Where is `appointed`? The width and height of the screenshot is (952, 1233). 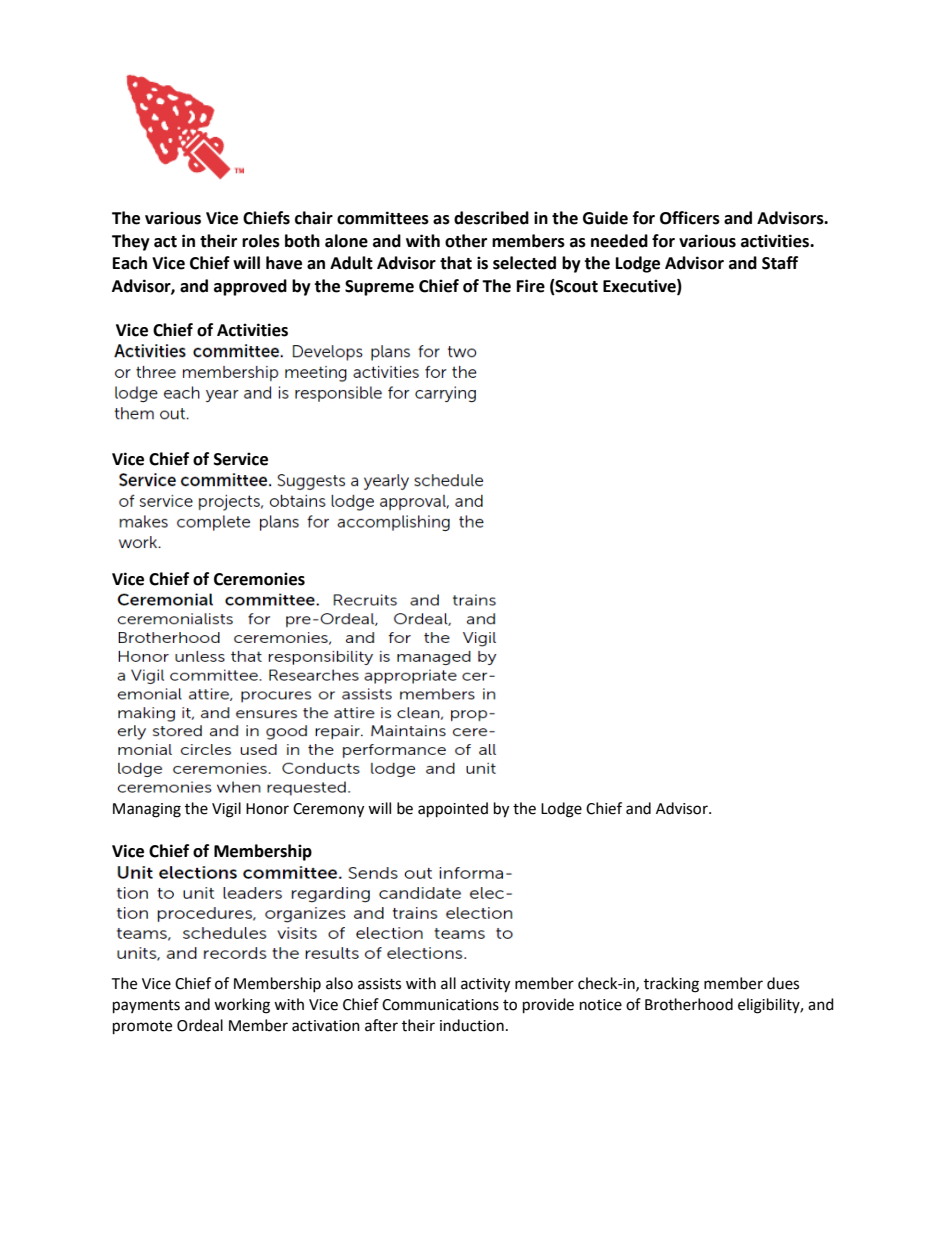
appointed is located at coordinates (453, 810).
